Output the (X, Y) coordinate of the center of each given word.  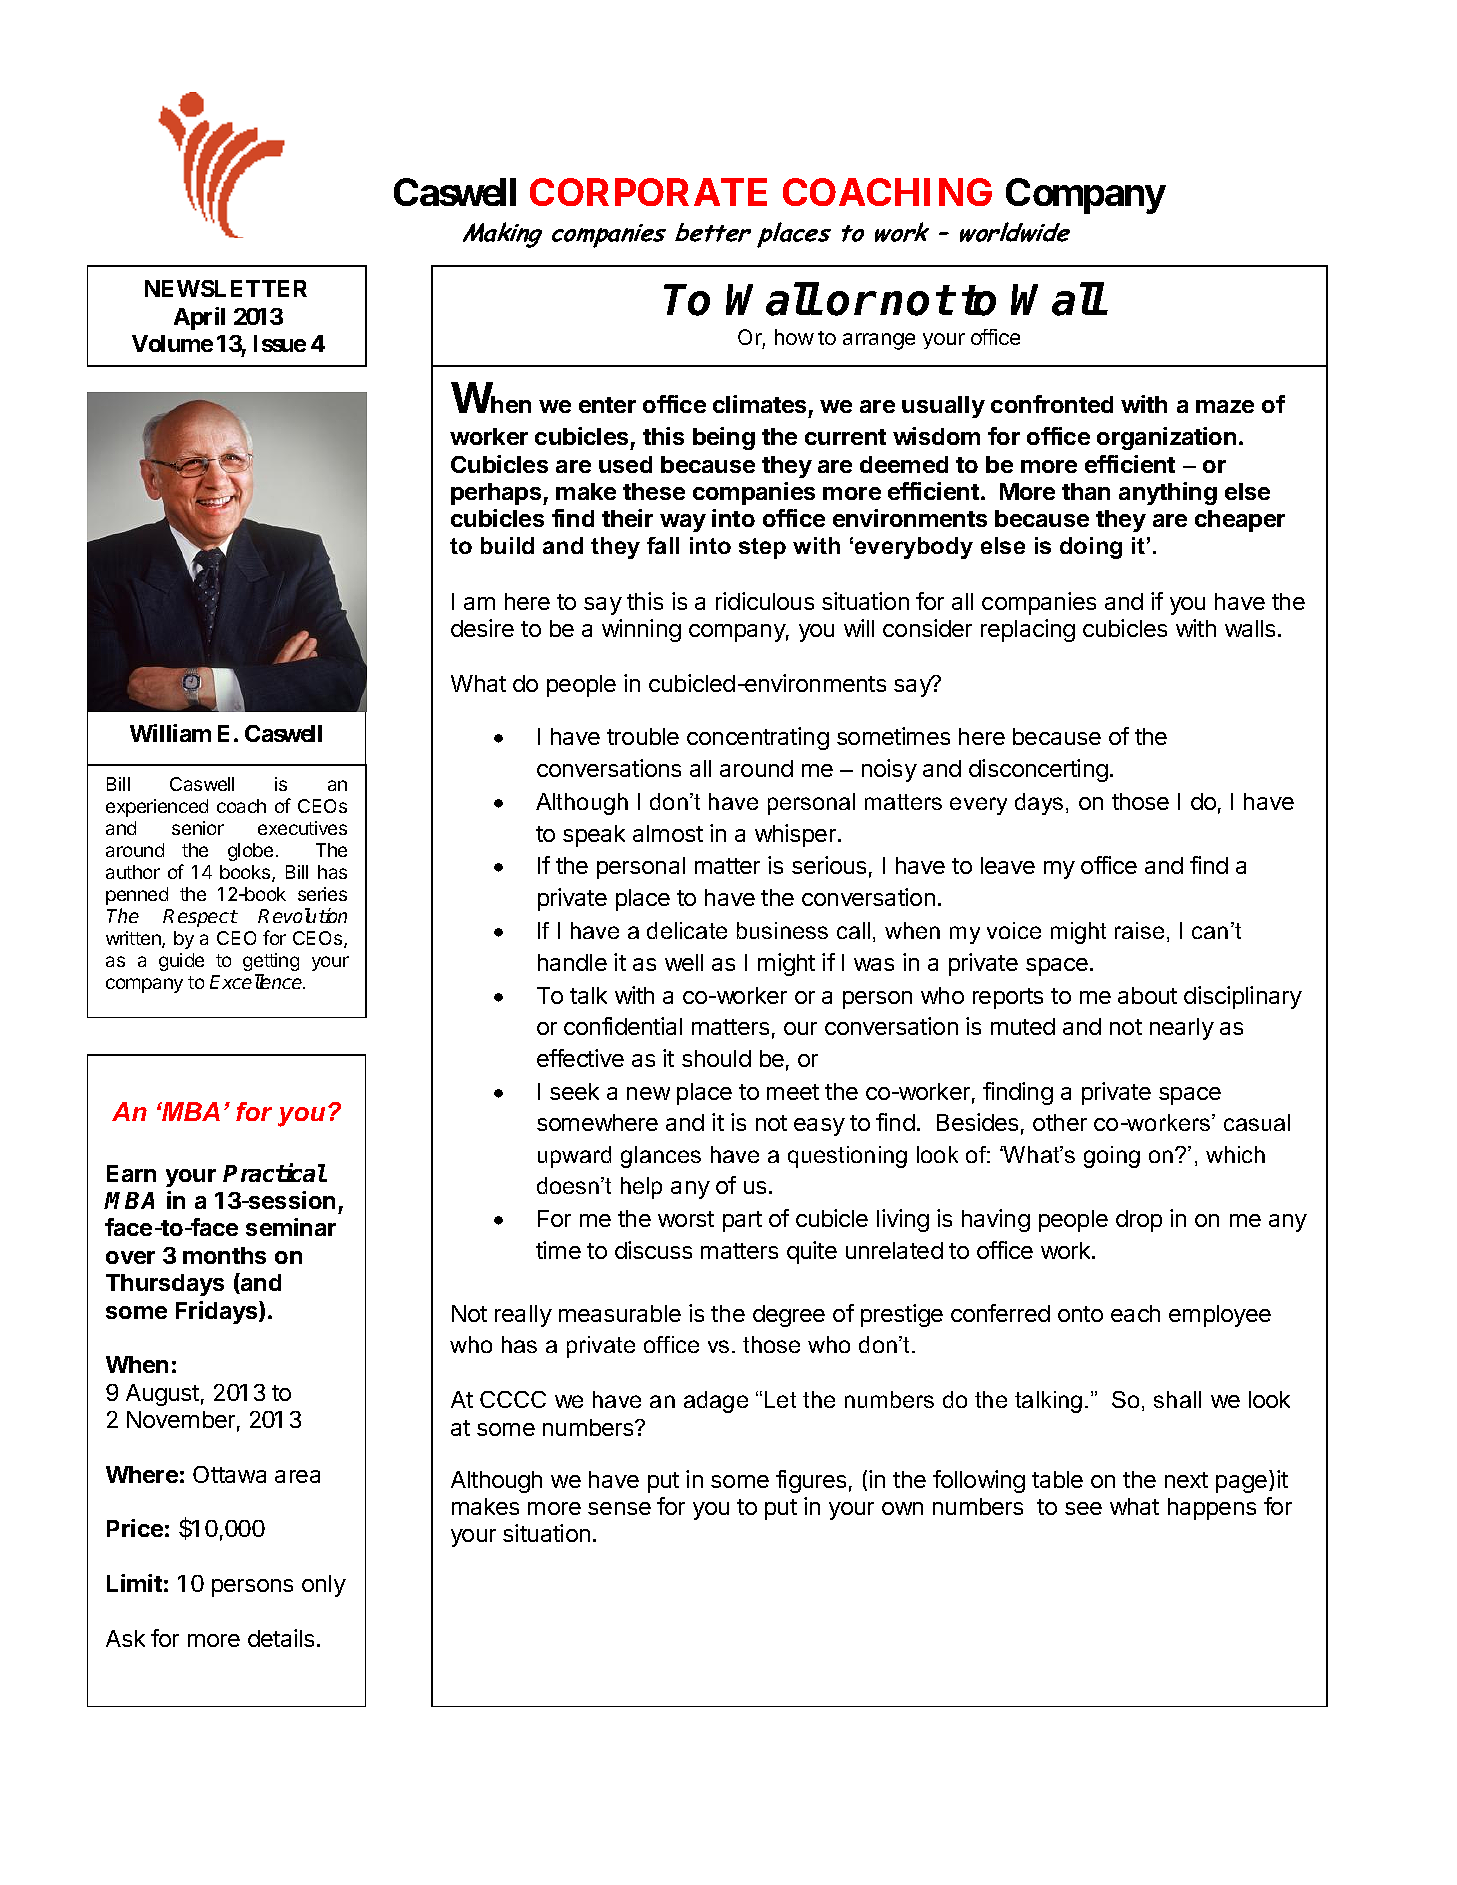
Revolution (302, 915)
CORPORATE (648, 192)
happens (1212, 1509)
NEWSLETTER (226, 288)
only (324, 1586)
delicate (687, 930)
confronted (1052, 404)
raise (1139, 930)
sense (619, 1508)
